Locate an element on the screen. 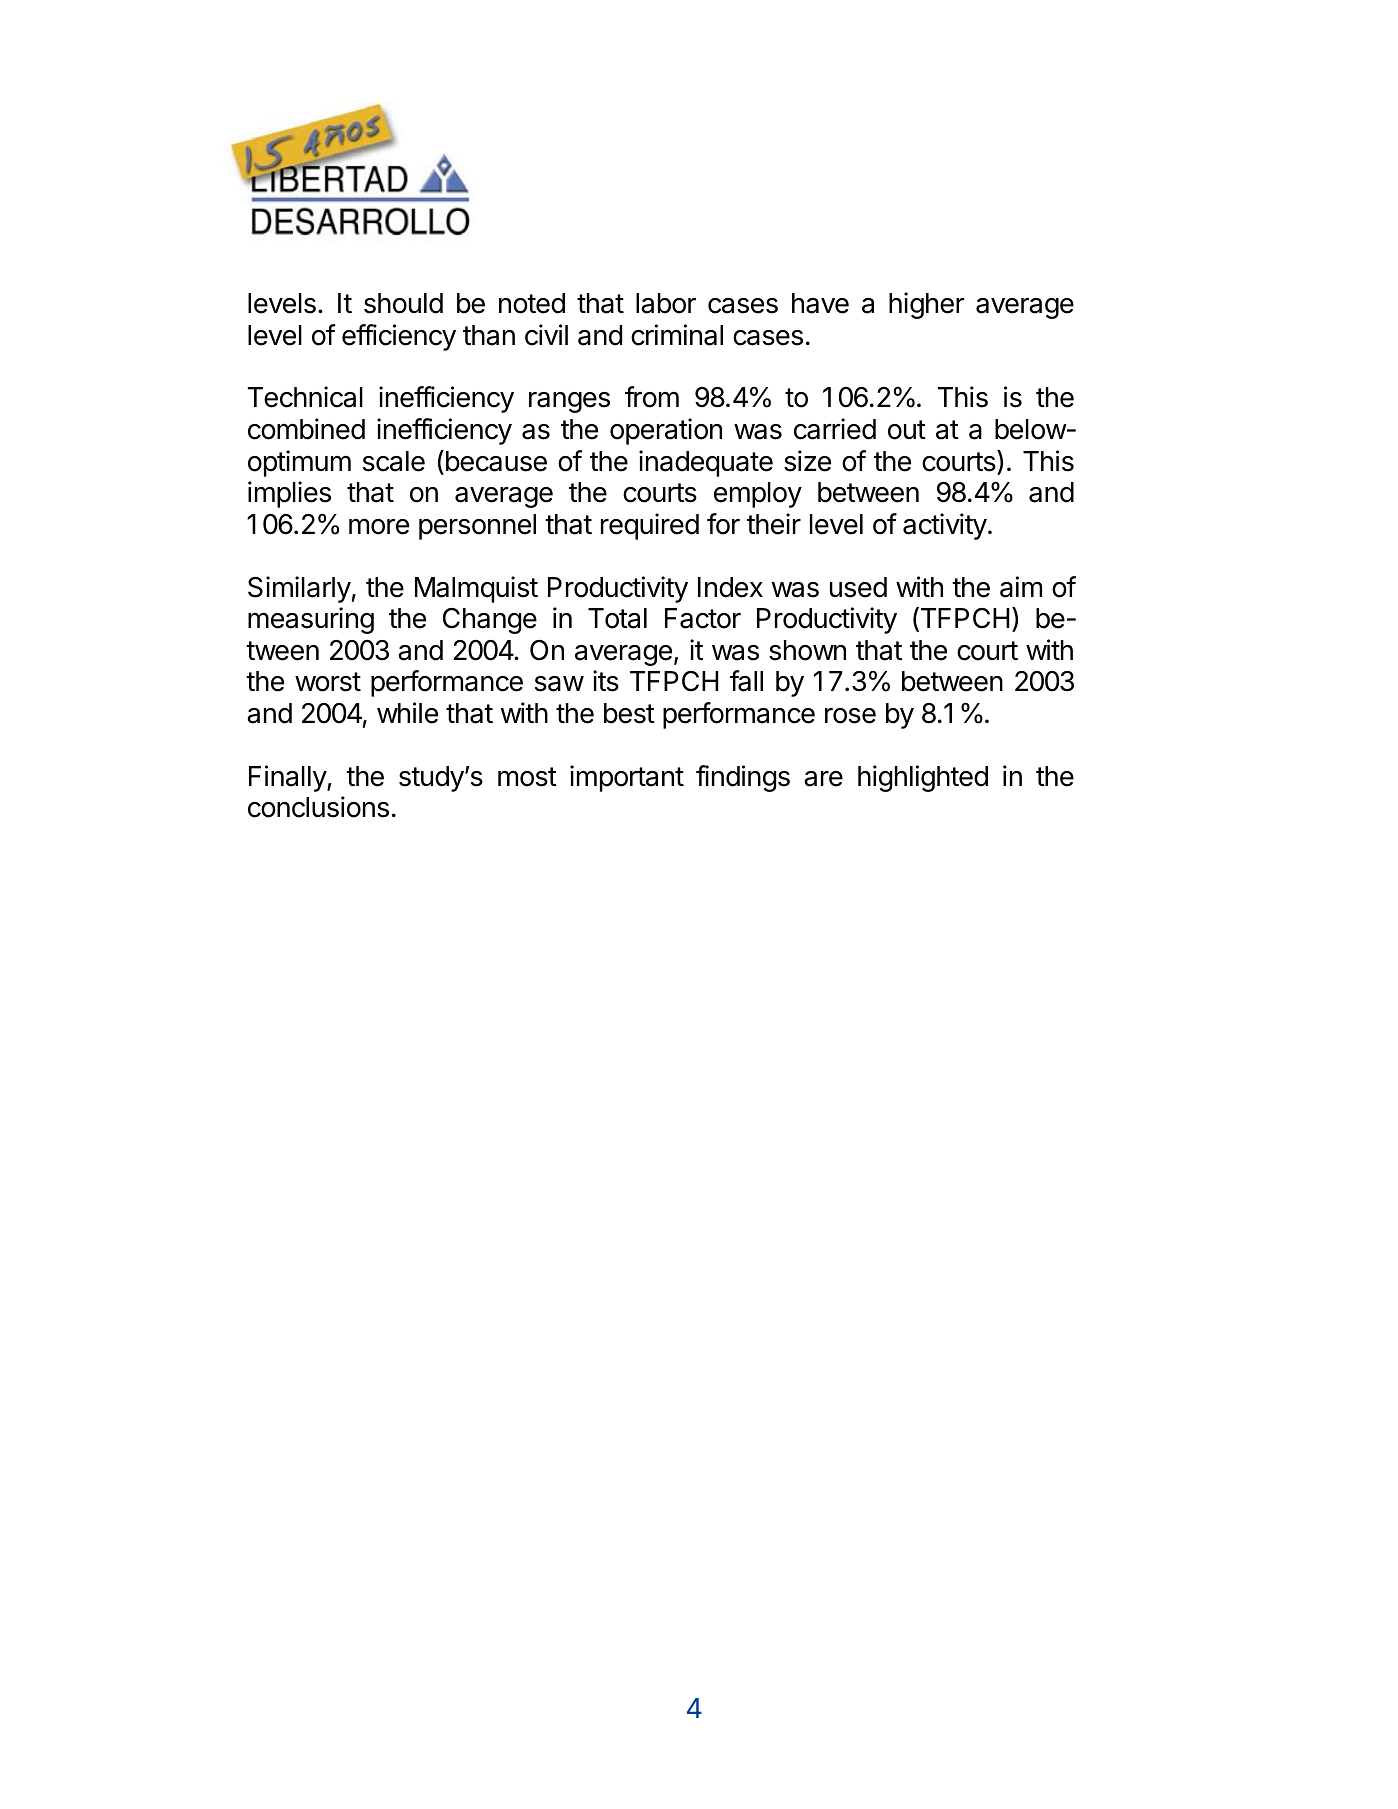  shown is located at coordinates (807, 650).
